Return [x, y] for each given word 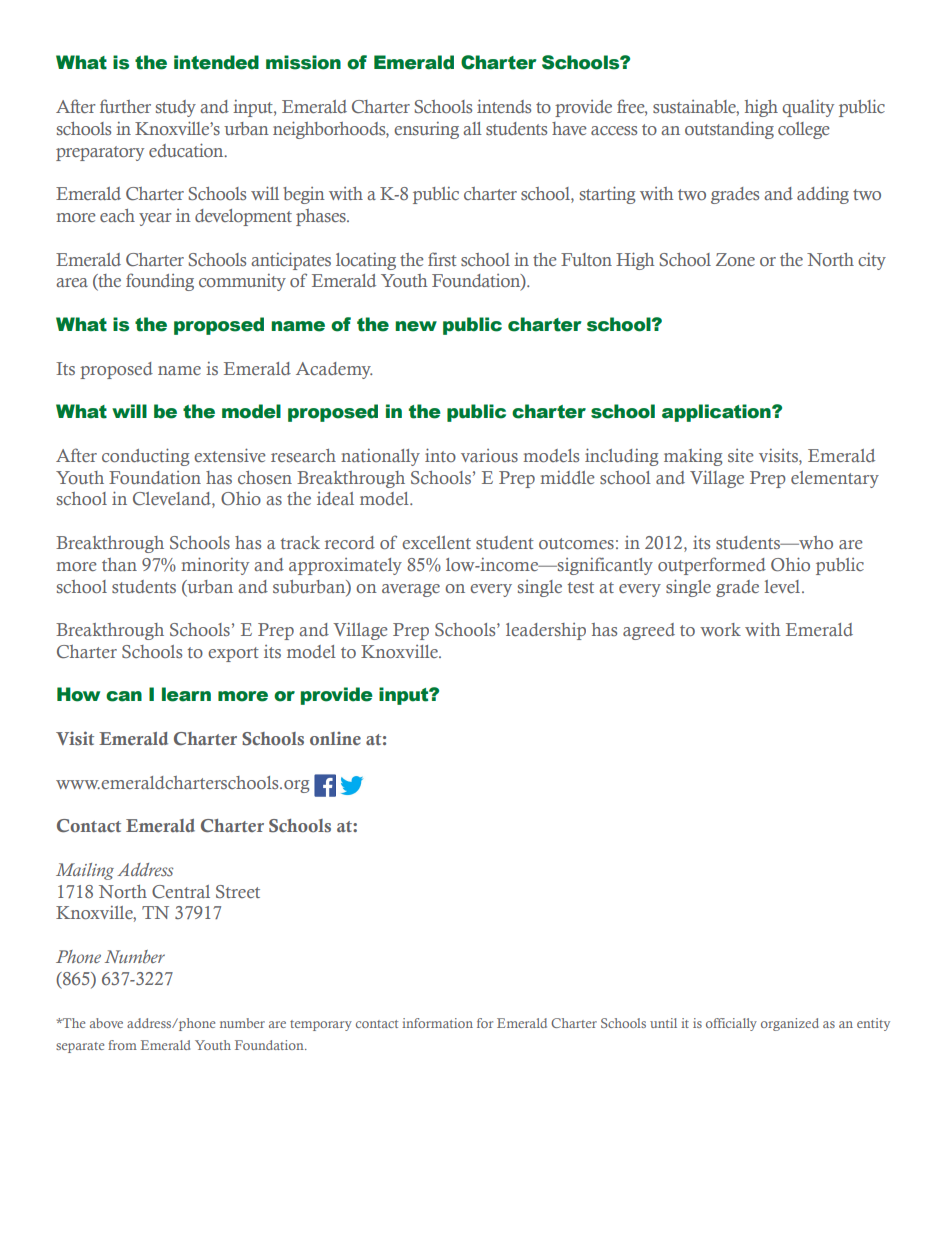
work [720, 629]
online [335, 738]
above [106, 1023]
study [176, 108]
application [717, 413]
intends [504, 106]
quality [808, 108]
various [489, 455]
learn [186, 694]
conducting [146, 457]
